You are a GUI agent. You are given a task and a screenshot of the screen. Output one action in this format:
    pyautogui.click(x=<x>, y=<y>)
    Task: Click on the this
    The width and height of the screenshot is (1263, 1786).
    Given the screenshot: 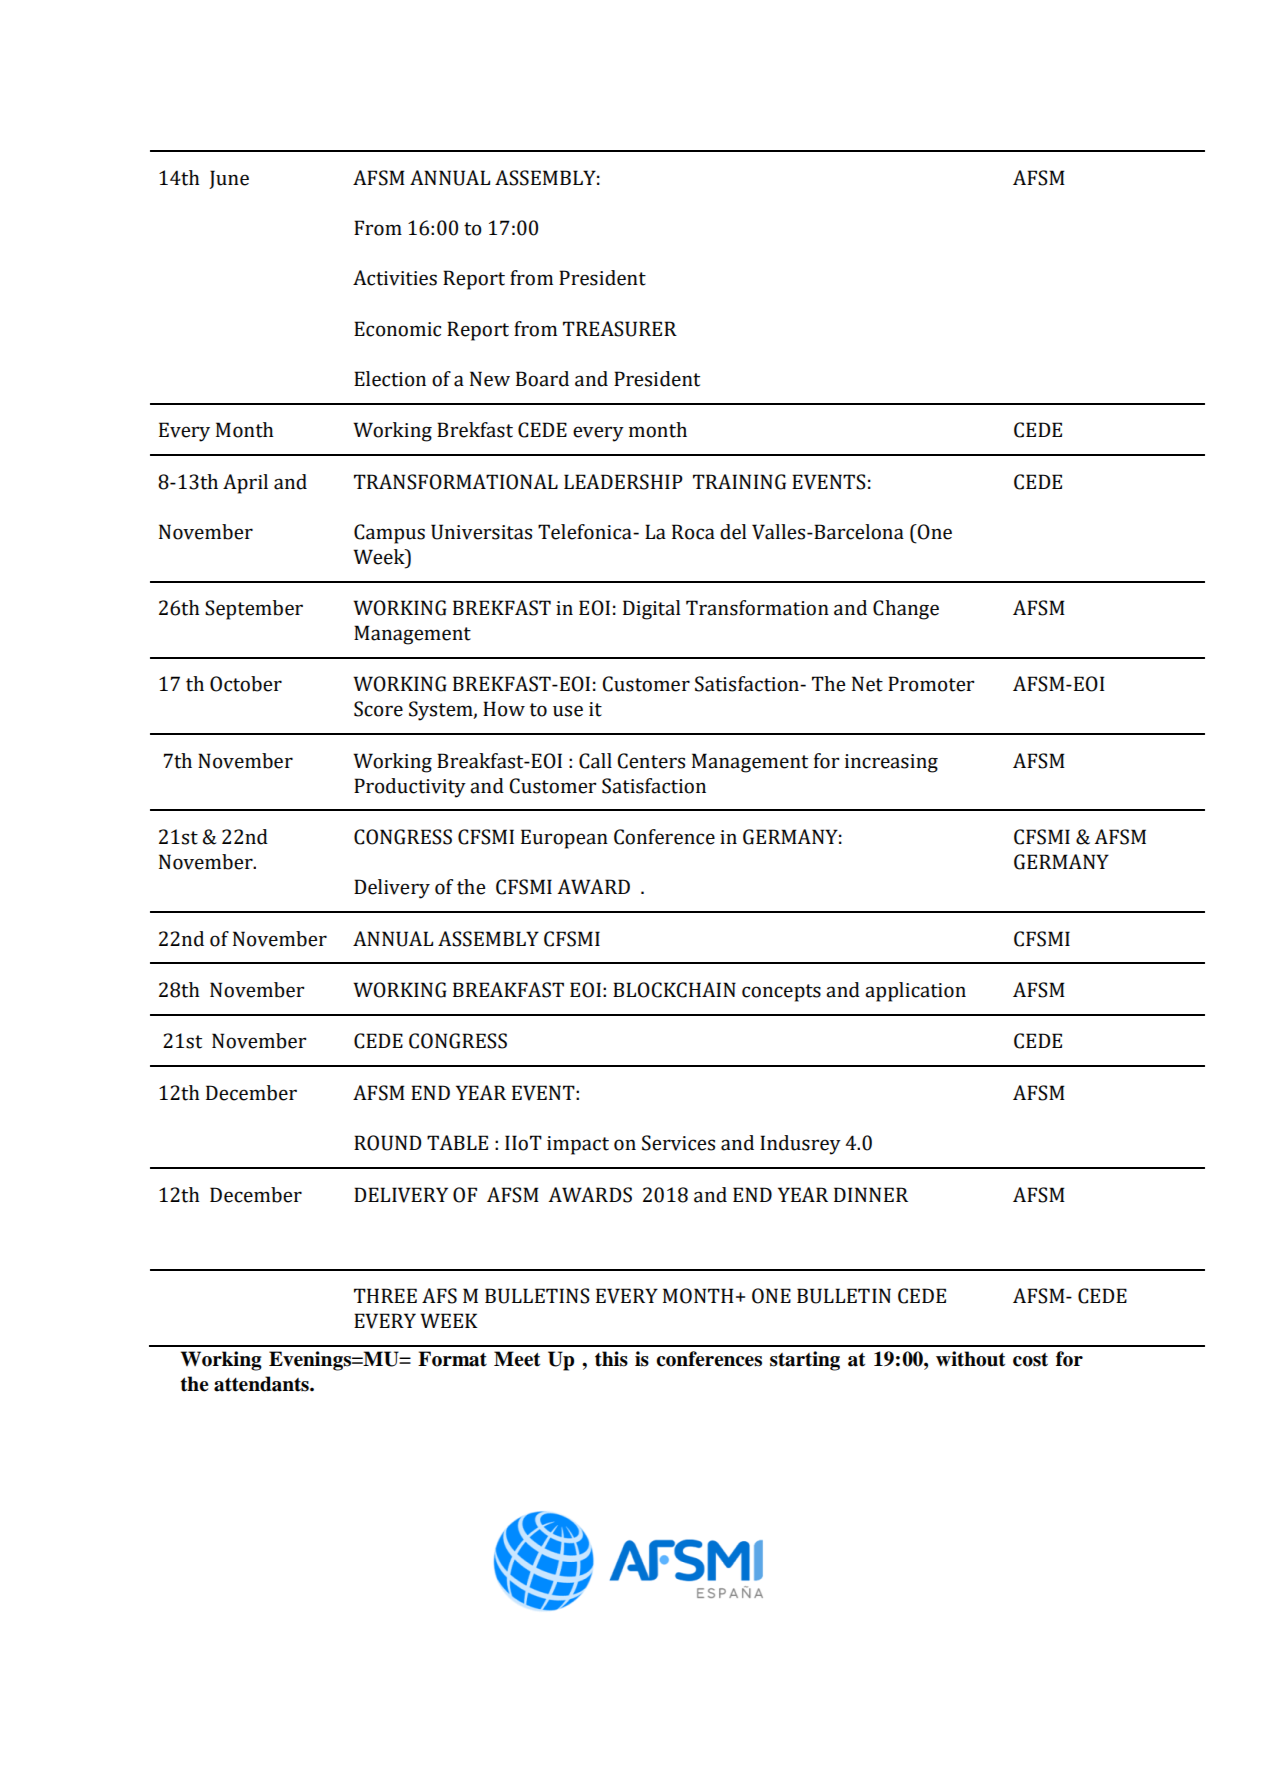 What is the action you would take?
    pyautogui.click(x=611, y=1359)
